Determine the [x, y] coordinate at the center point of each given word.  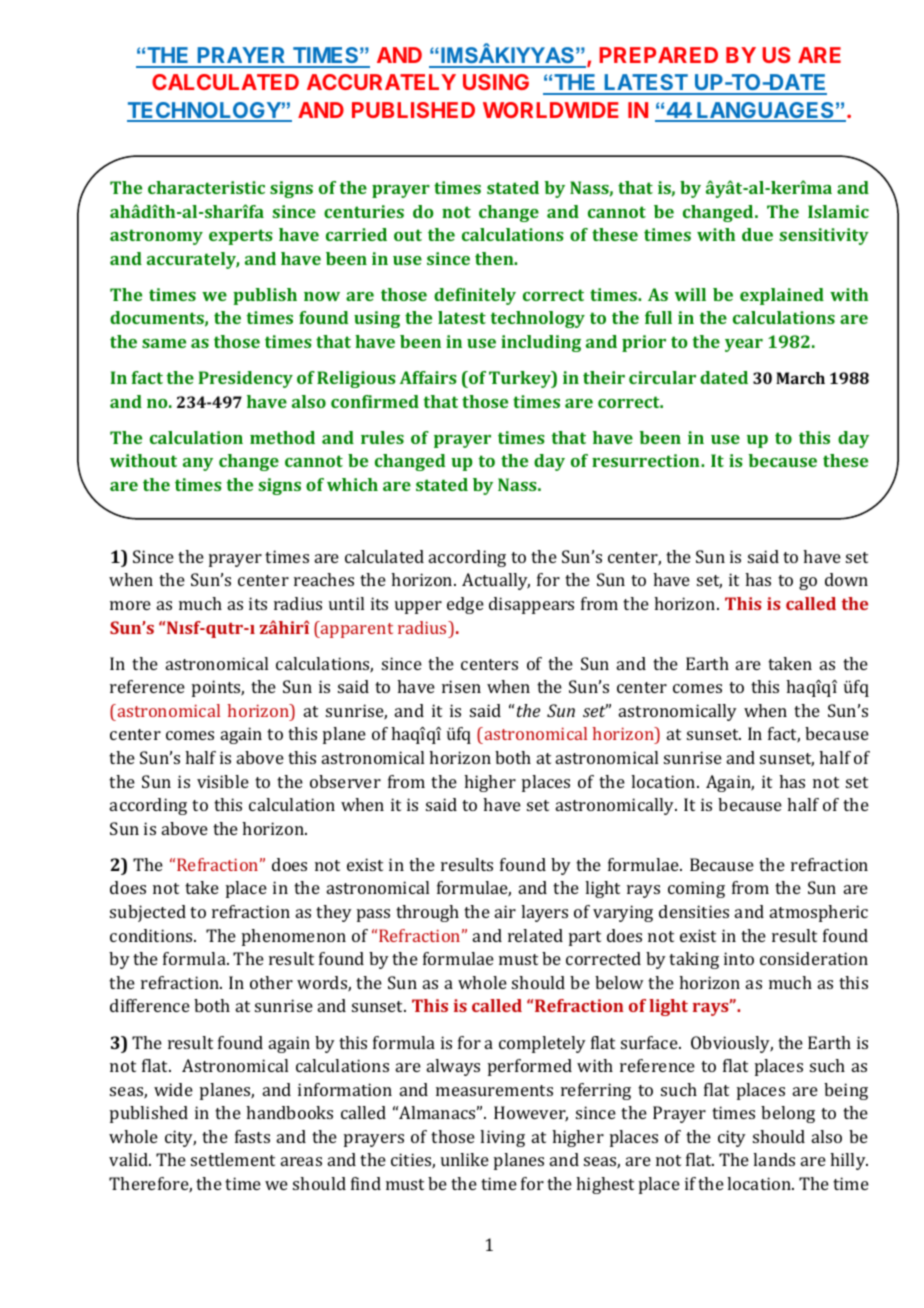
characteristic [206, 187]
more [130, 605]
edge [465, 605]
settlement [233, 1159]
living [502, 1138]
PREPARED [658, 55]
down [846, 579]
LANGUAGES [765, 111]
